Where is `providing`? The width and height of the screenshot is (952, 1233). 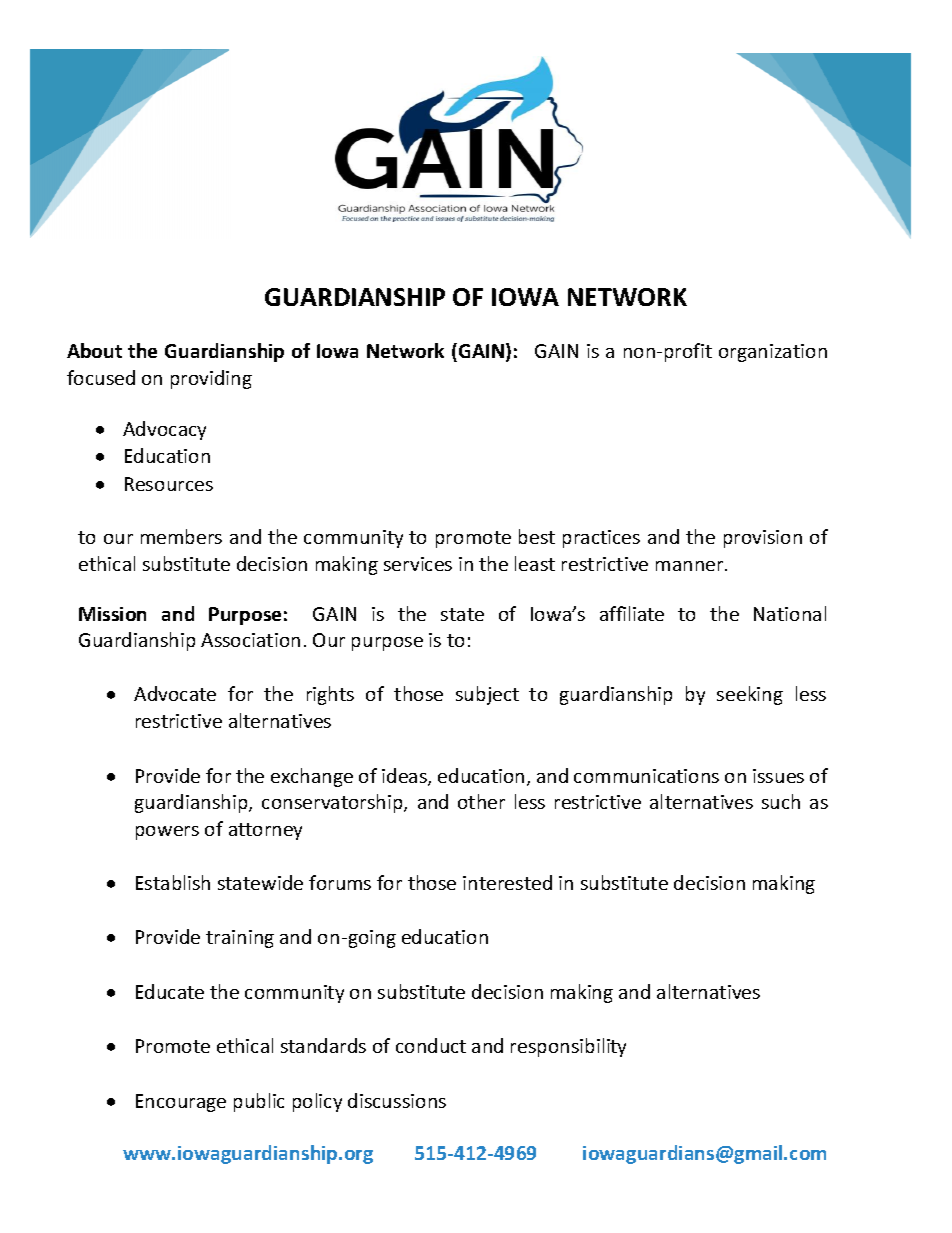
providing is located at coordinates (211, 379).
